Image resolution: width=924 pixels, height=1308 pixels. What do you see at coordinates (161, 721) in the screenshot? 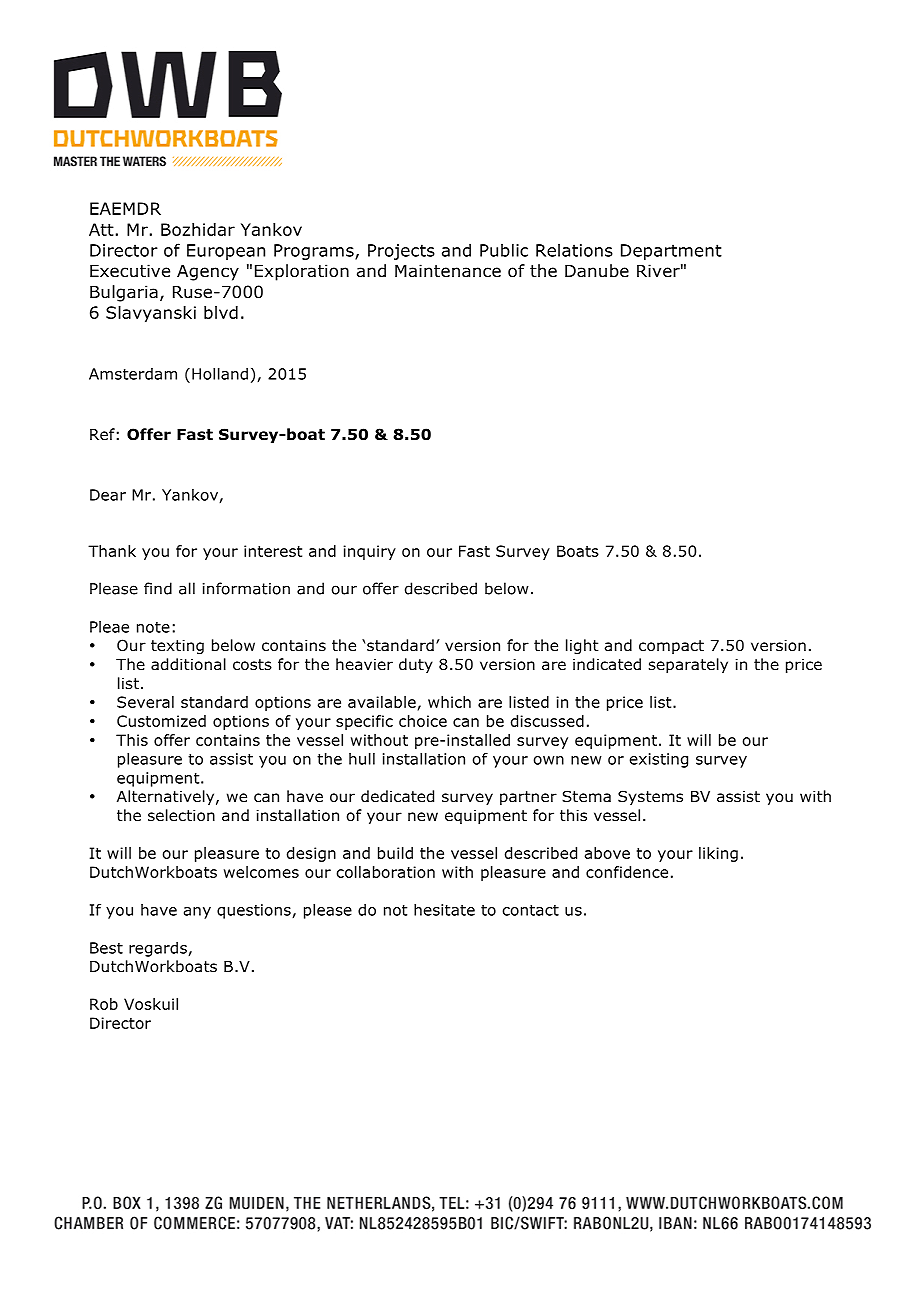
I see `Customized` at bounding box center [161, 721].
